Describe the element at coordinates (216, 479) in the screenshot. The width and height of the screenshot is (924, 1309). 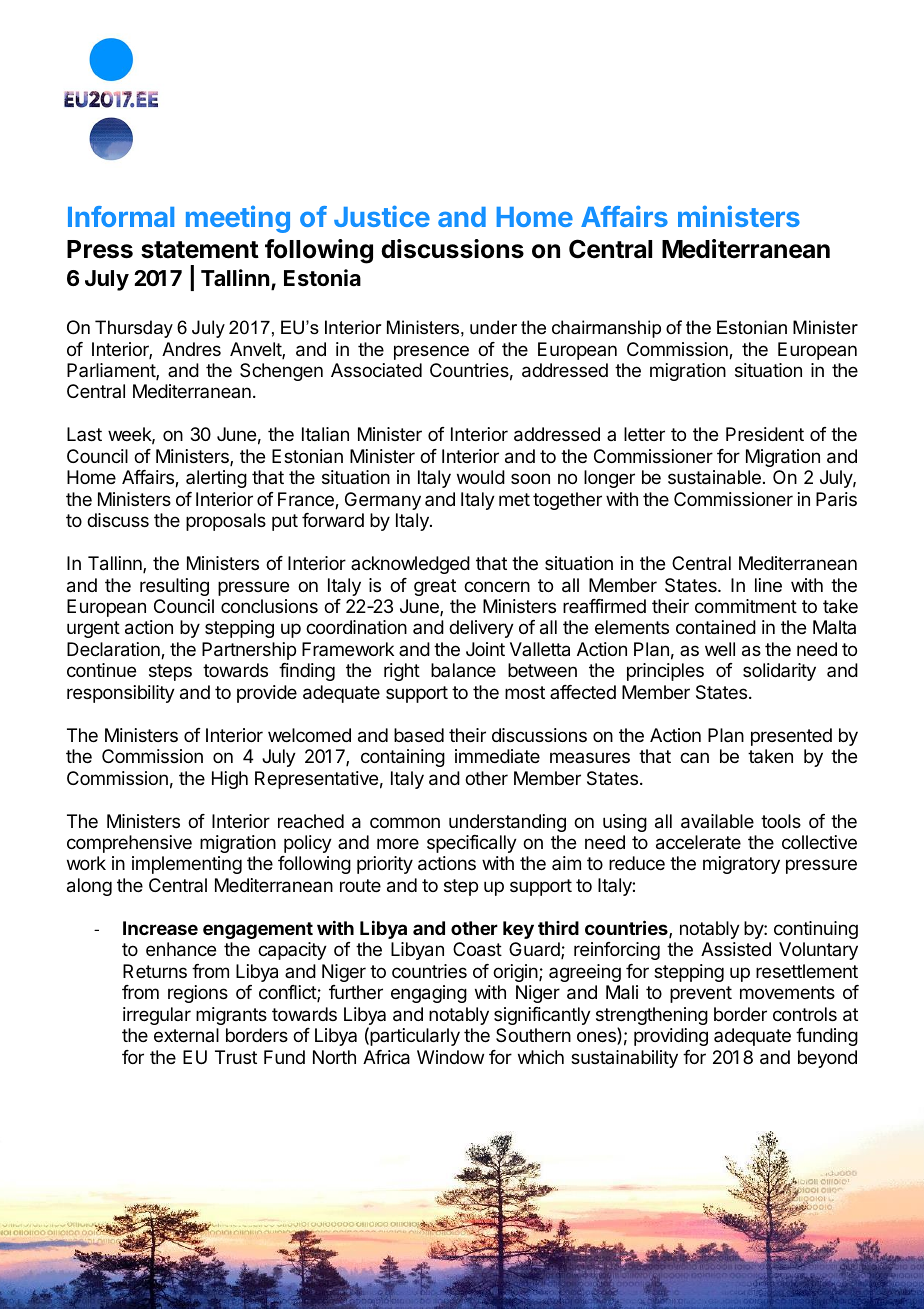
I see `alerting` at that location.
